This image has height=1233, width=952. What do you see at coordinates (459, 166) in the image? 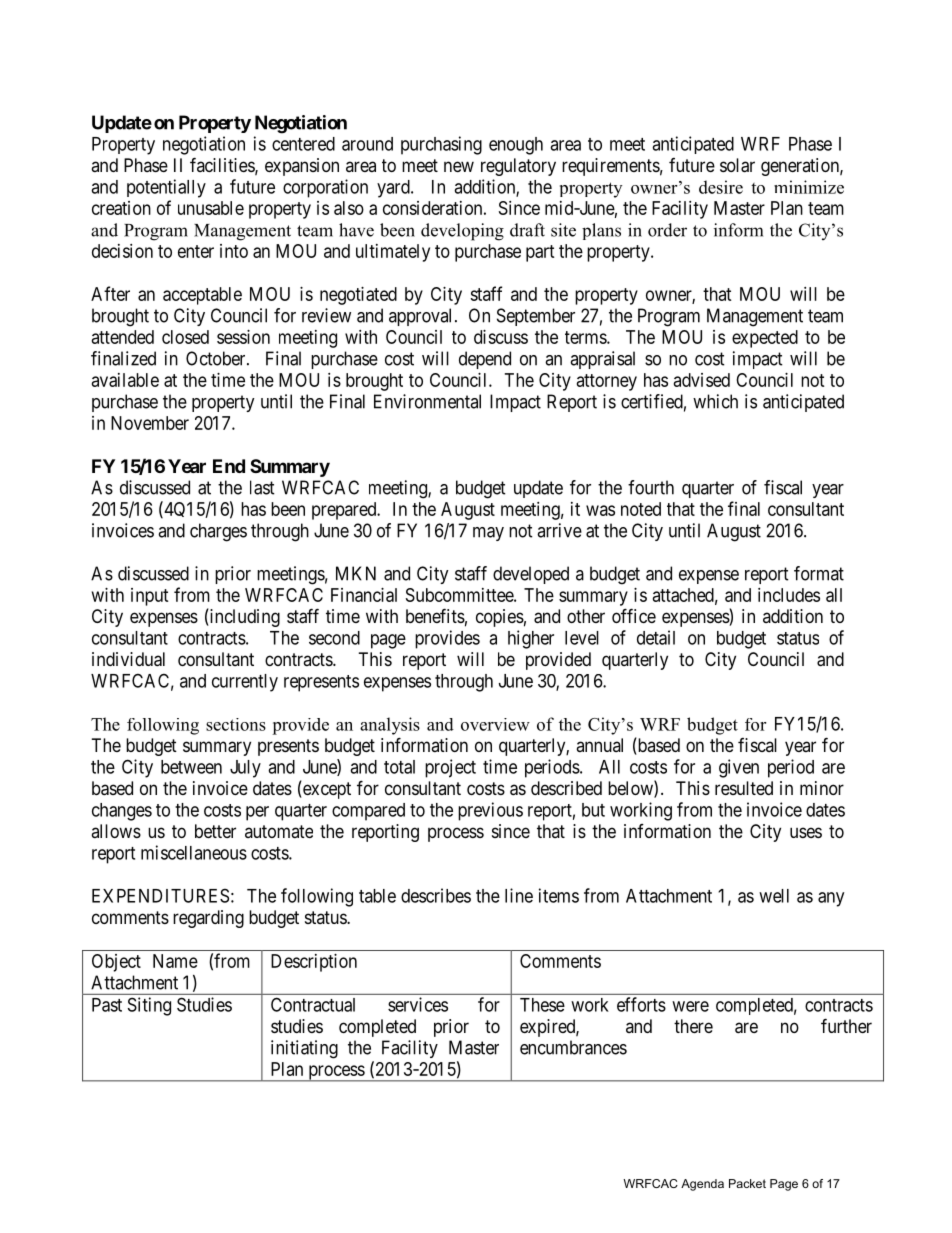
I see `new` at bounding box center [459, 166].
